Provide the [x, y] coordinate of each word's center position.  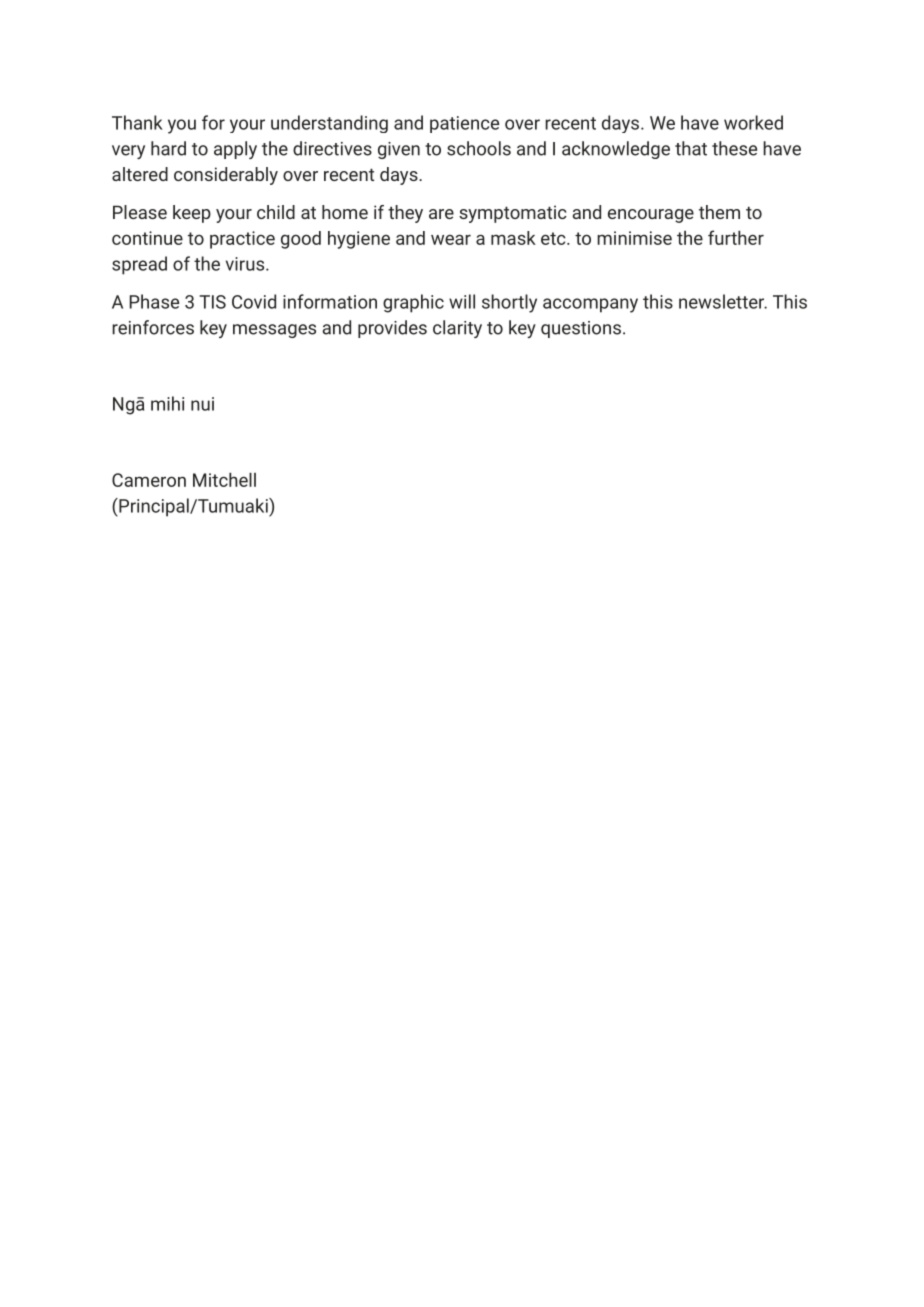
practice [242, 240]
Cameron [149, 480]
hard [168, 148]
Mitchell [224, 479]
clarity [457, 329]
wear [451, 239]
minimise [634, 238]
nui [202, 404]
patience [464, 124]
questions [581, 329]
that [691, 148]
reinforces [153, 327]
